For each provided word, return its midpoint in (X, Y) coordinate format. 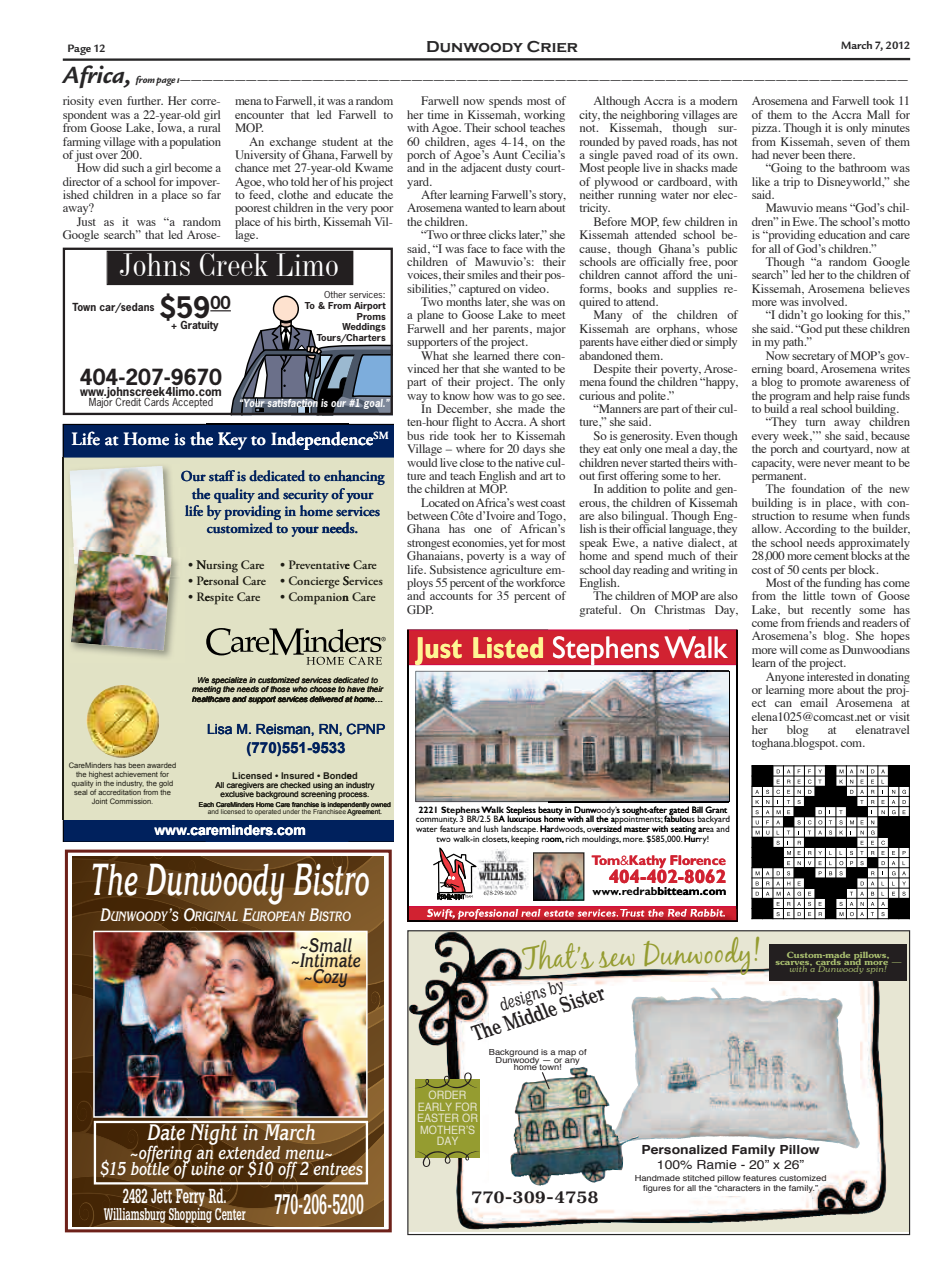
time (438, 114)
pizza (766, 129)
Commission (131, 801)
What (433, 354)
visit (899, 716)
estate (559, 913)
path (794, 343)
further (145, 100)
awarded (161, 765)
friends (823, 622)
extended (249, 1154)
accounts (451, 596)
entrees (338, 1169)
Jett (161, 1196)
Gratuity (199, 324)
